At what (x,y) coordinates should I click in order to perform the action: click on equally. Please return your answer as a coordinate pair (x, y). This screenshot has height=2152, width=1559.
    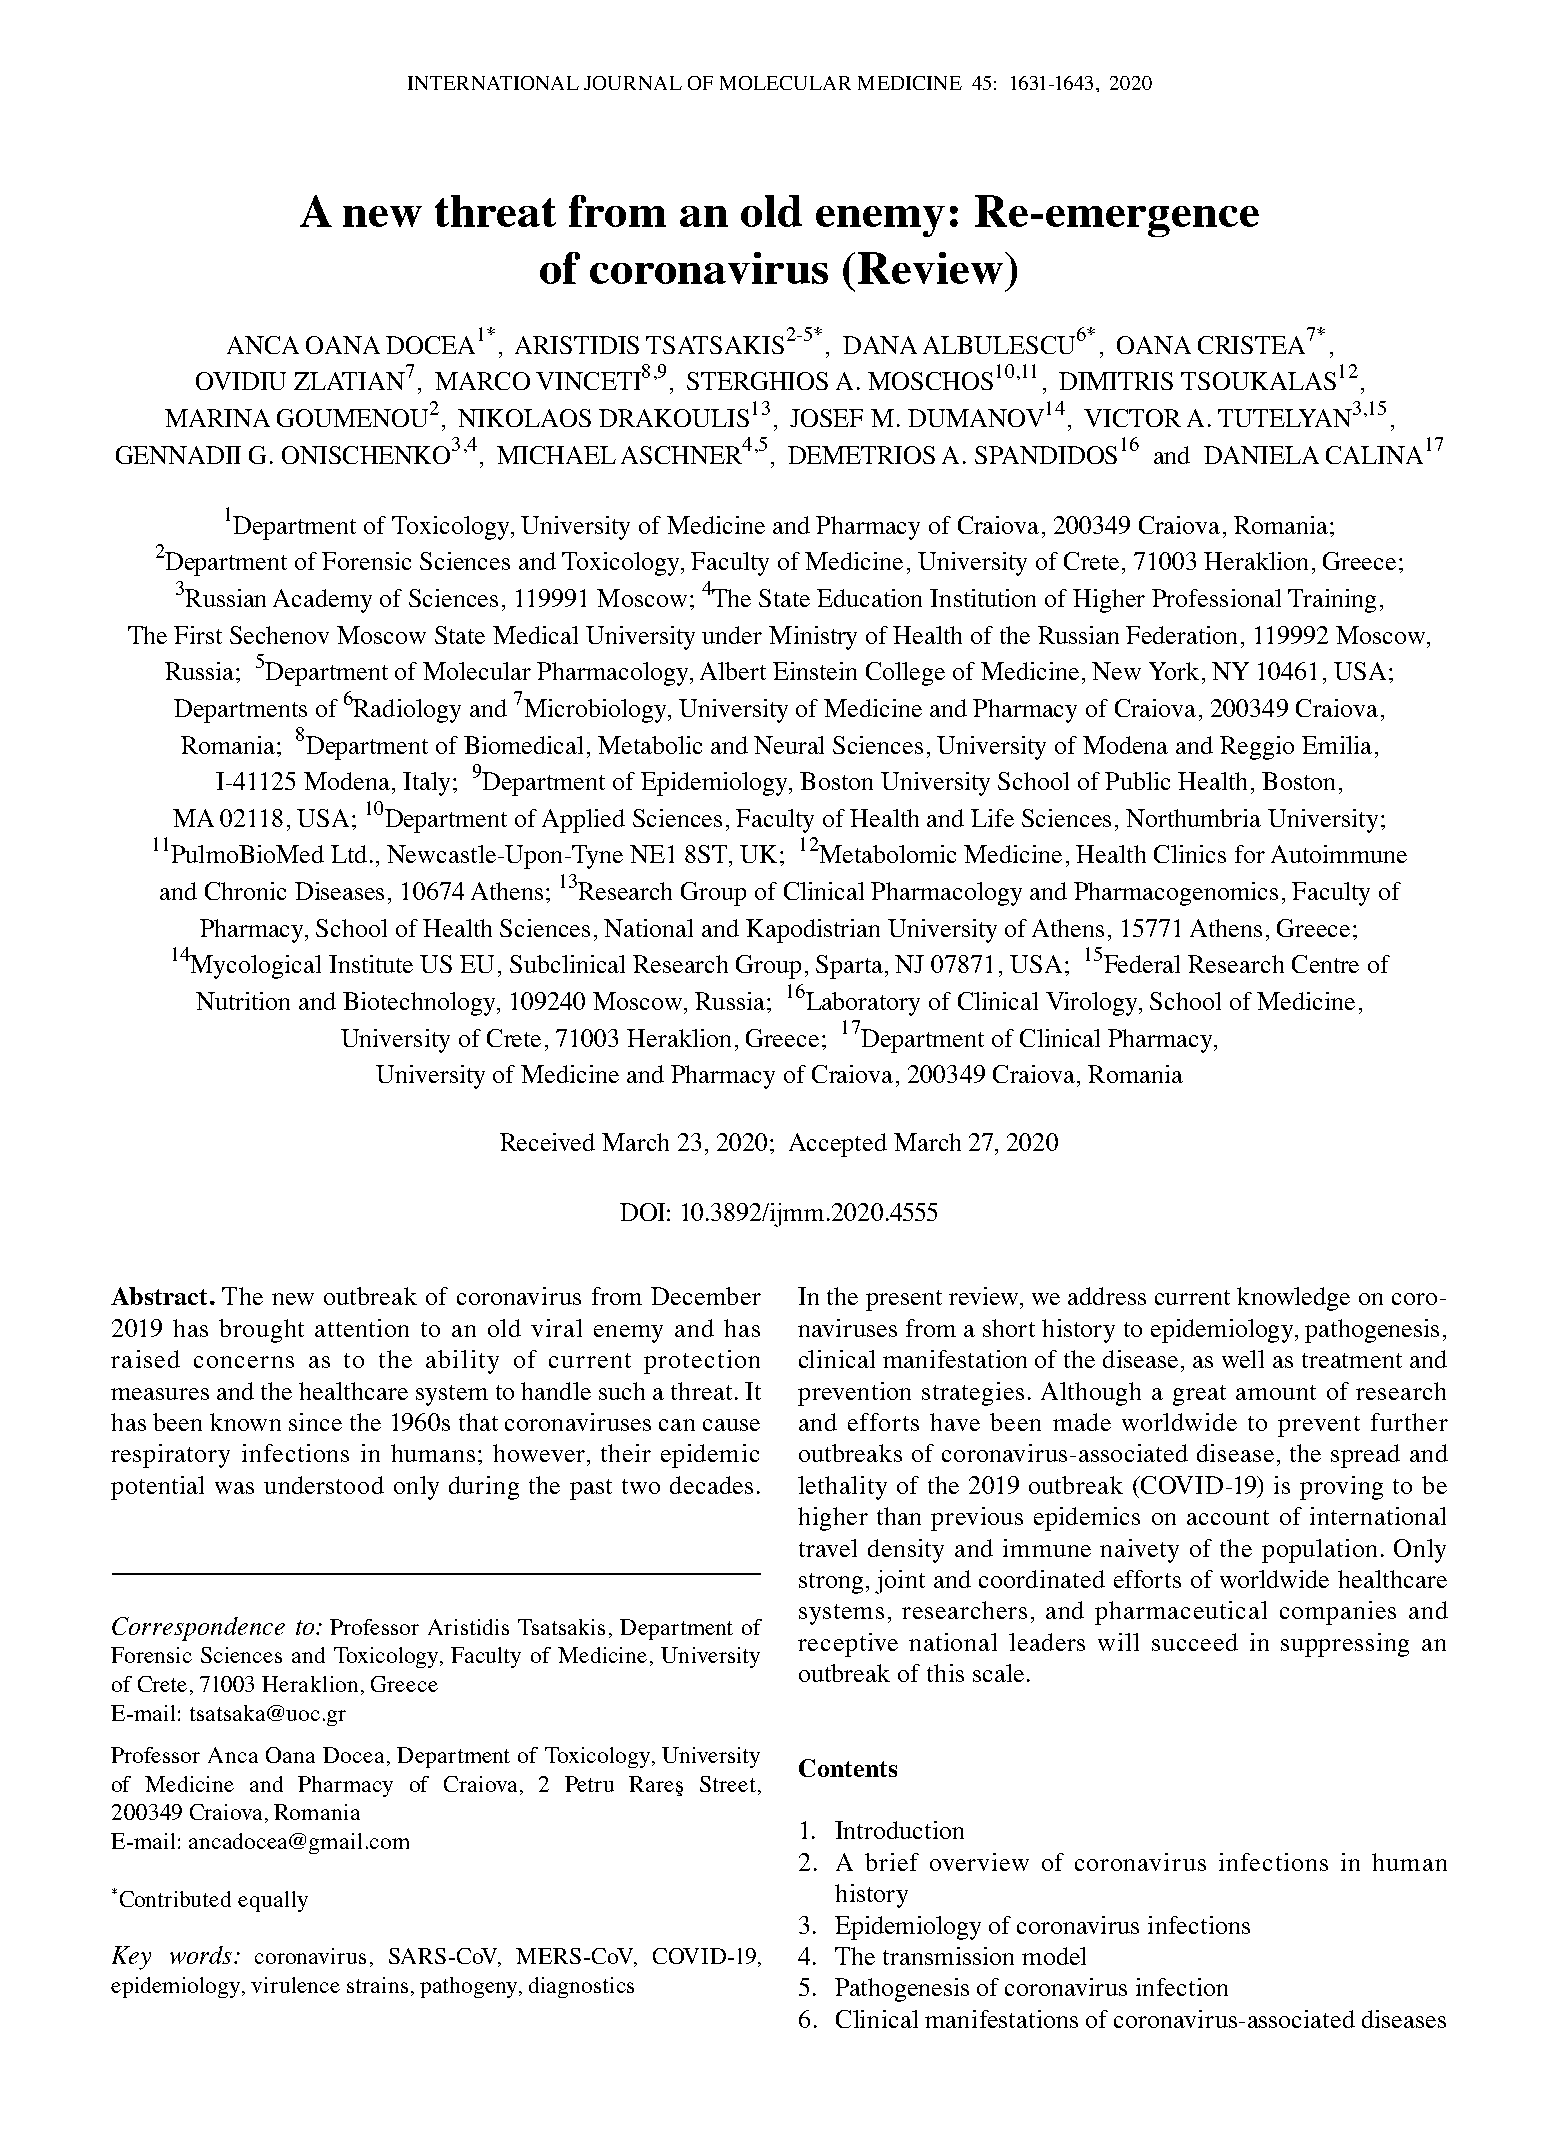
    Looking at the image, I should click on (273, 1901).
